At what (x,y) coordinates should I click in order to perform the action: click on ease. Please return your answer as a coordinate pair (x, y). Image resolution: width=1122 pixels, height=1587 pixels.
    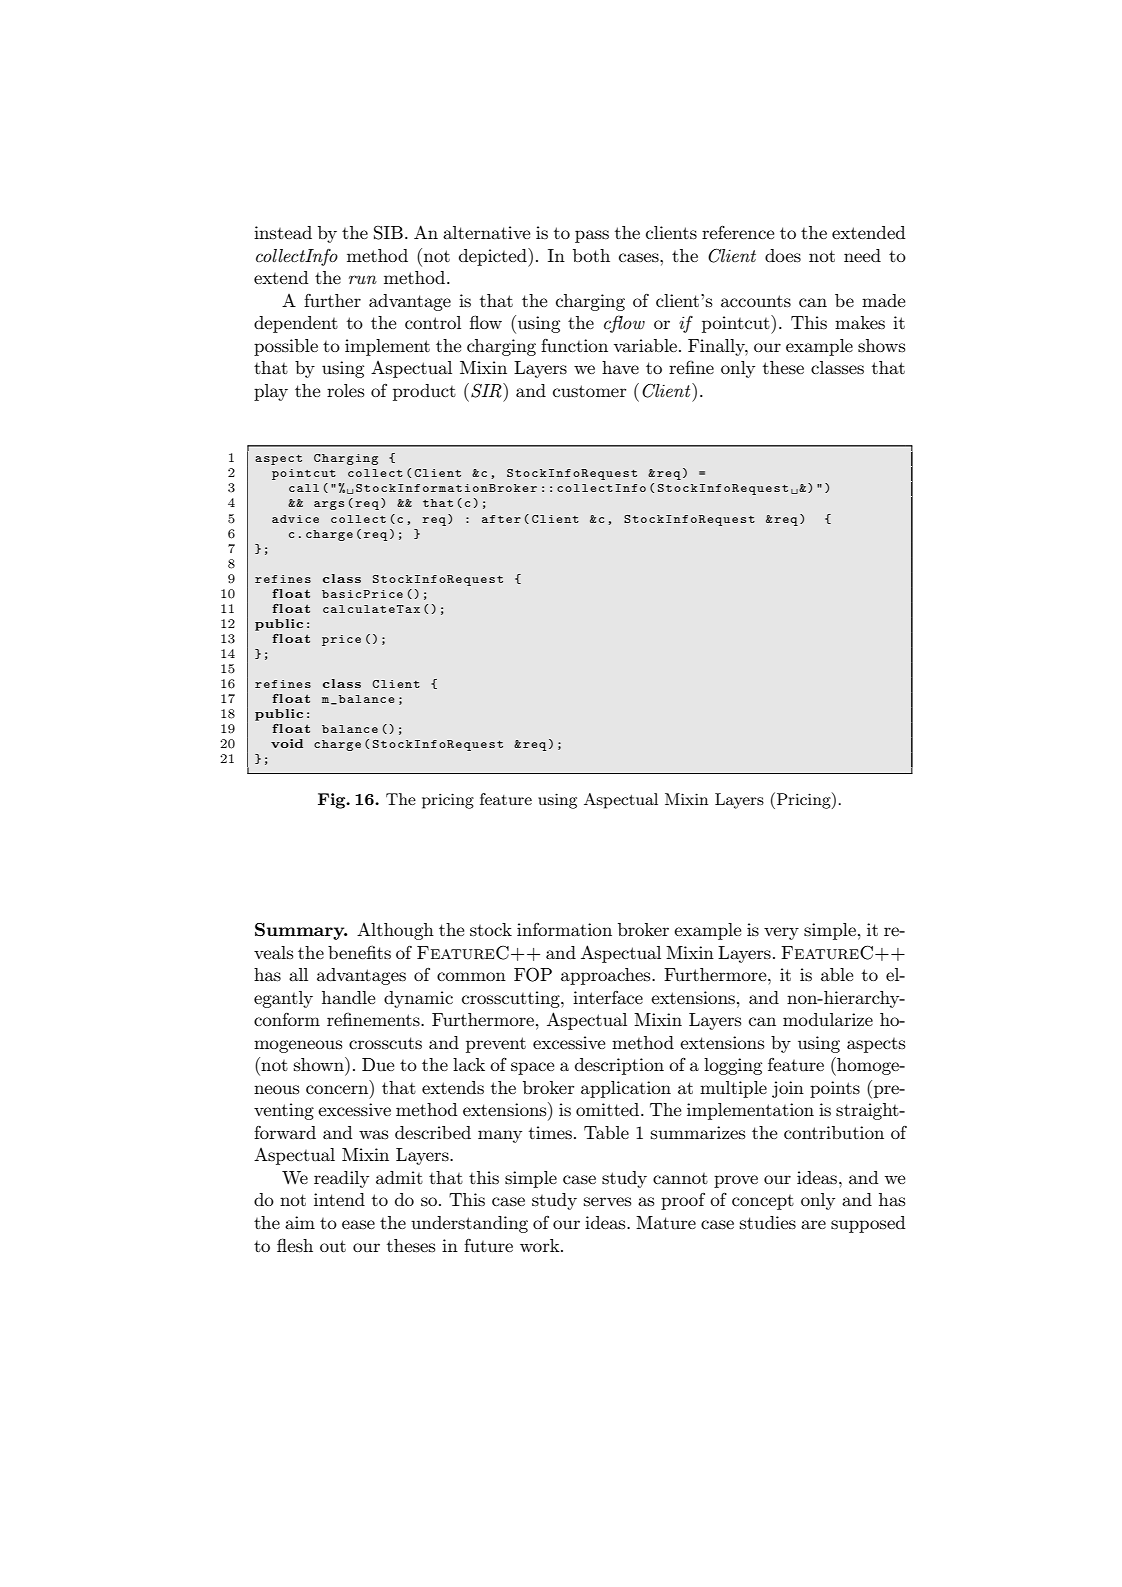
    Looking at the image, I should click on (358, 1224).
